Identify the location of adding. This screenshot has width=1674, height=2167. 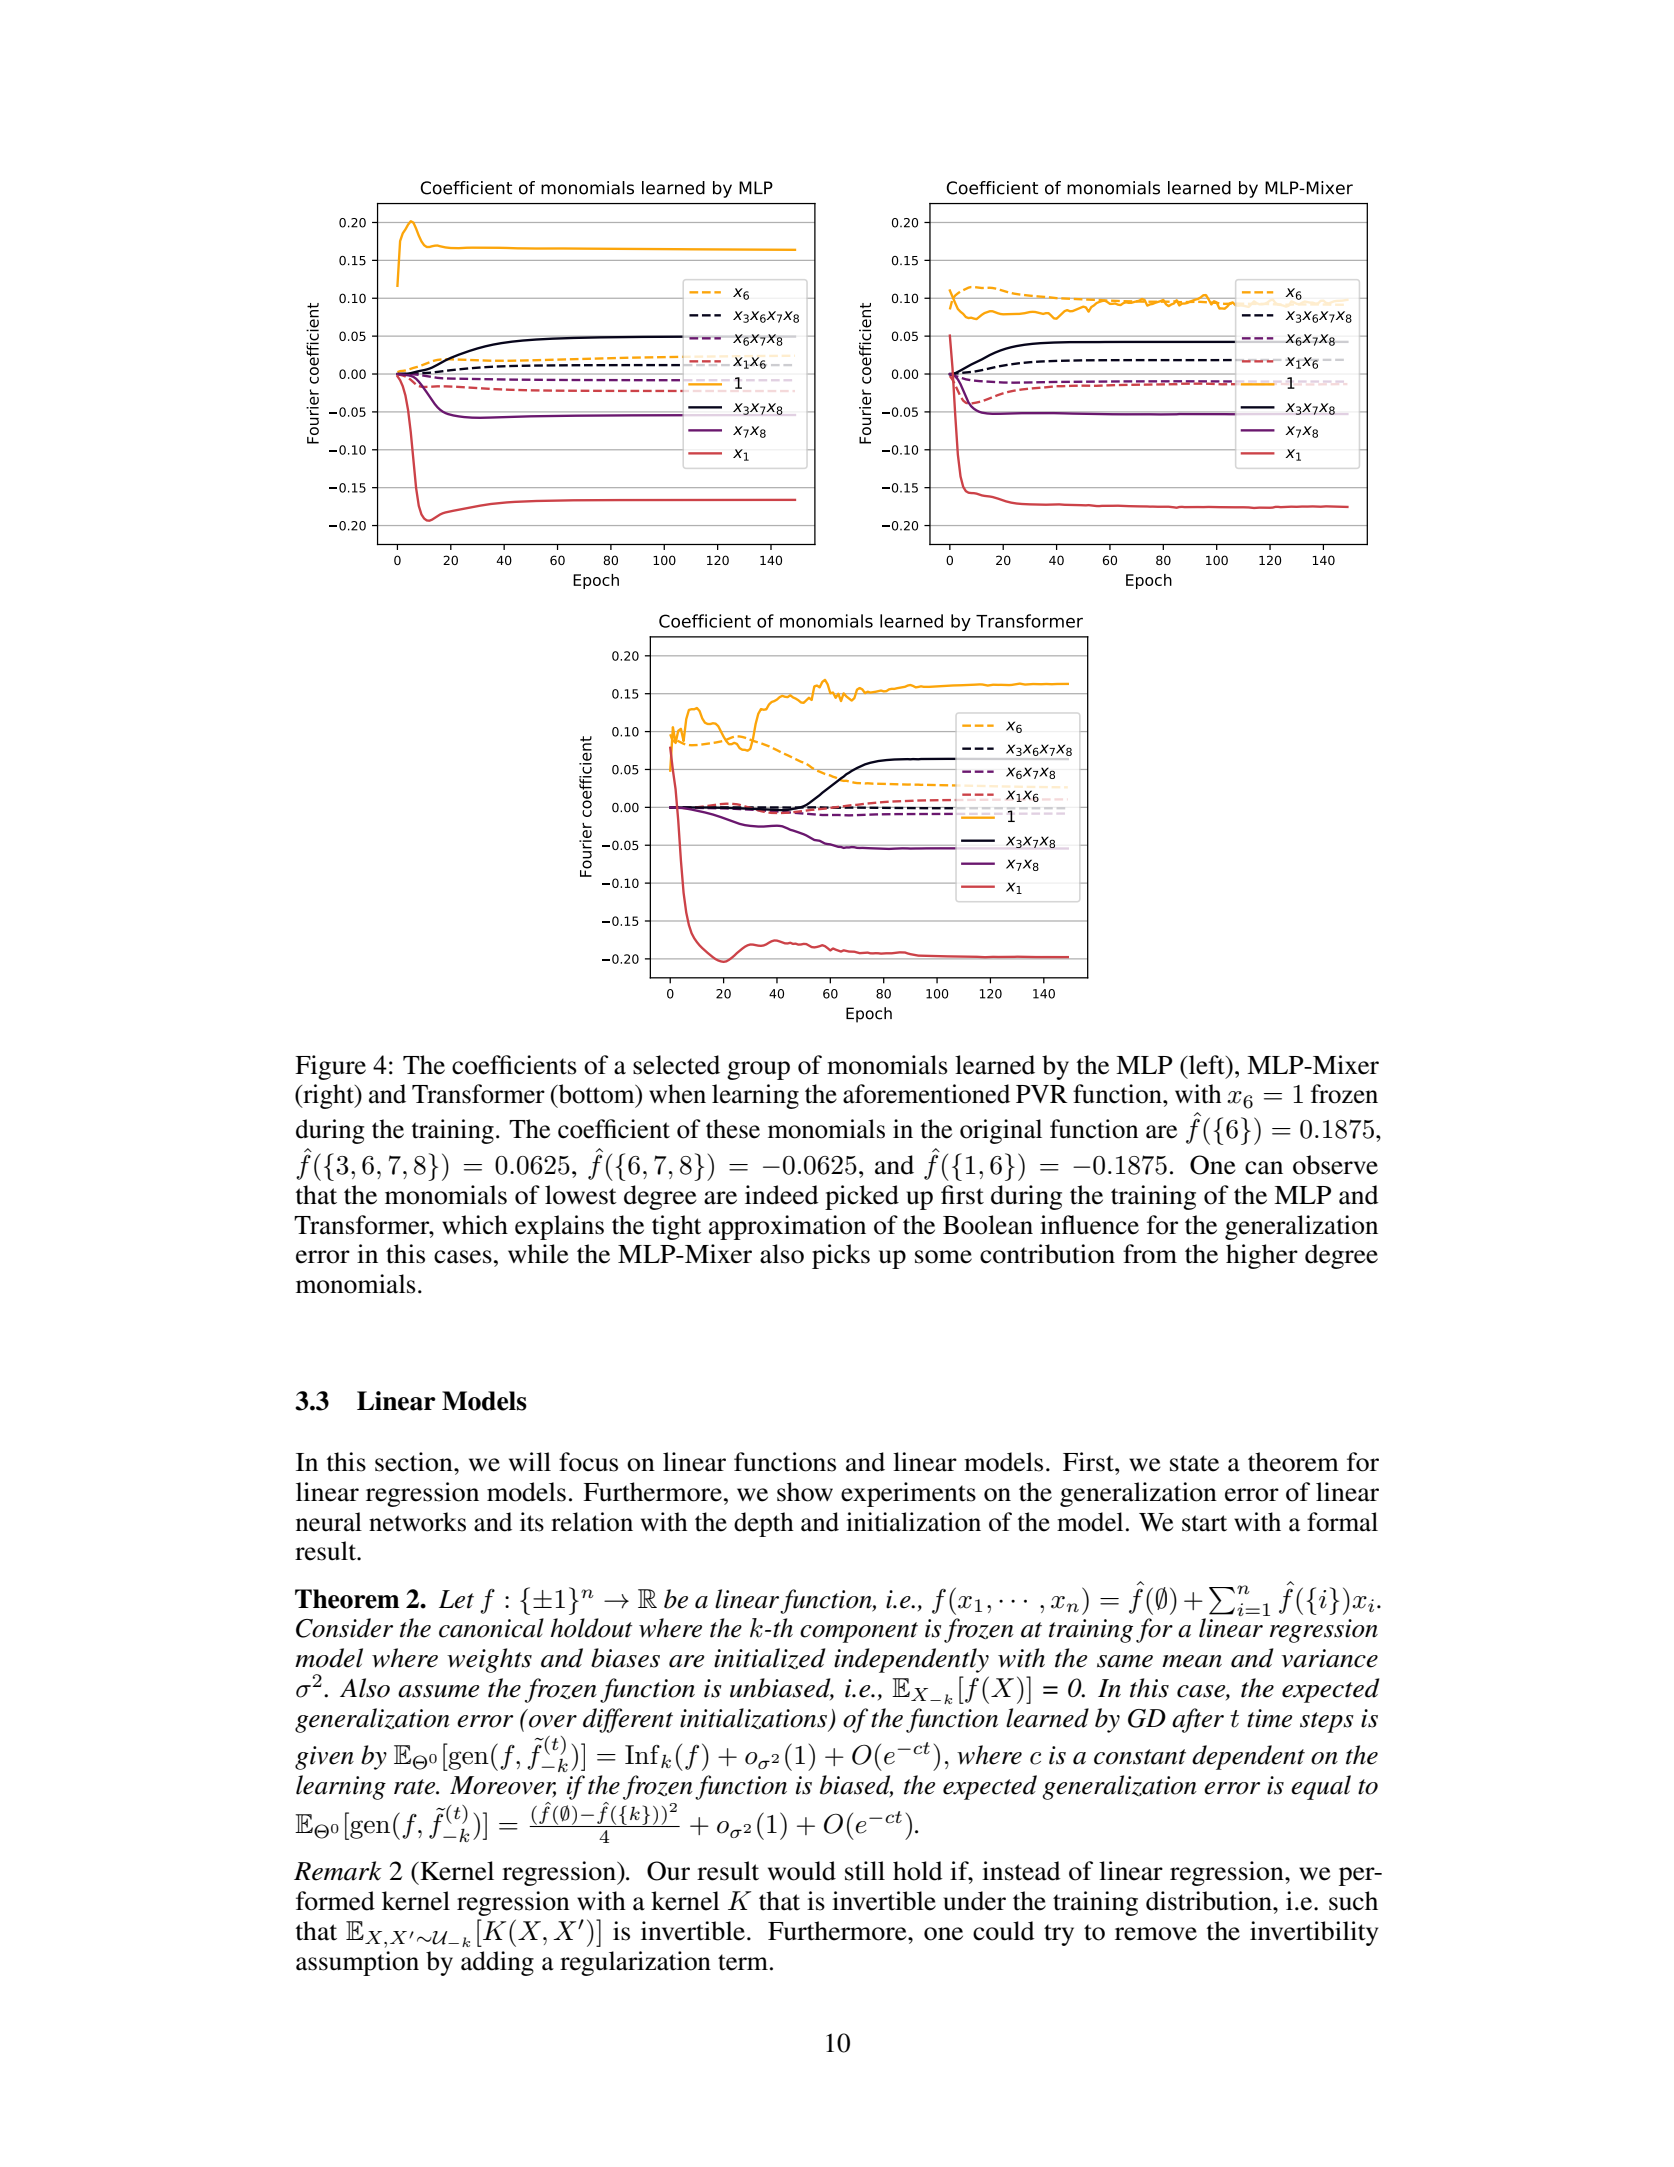
(497, 1963).
